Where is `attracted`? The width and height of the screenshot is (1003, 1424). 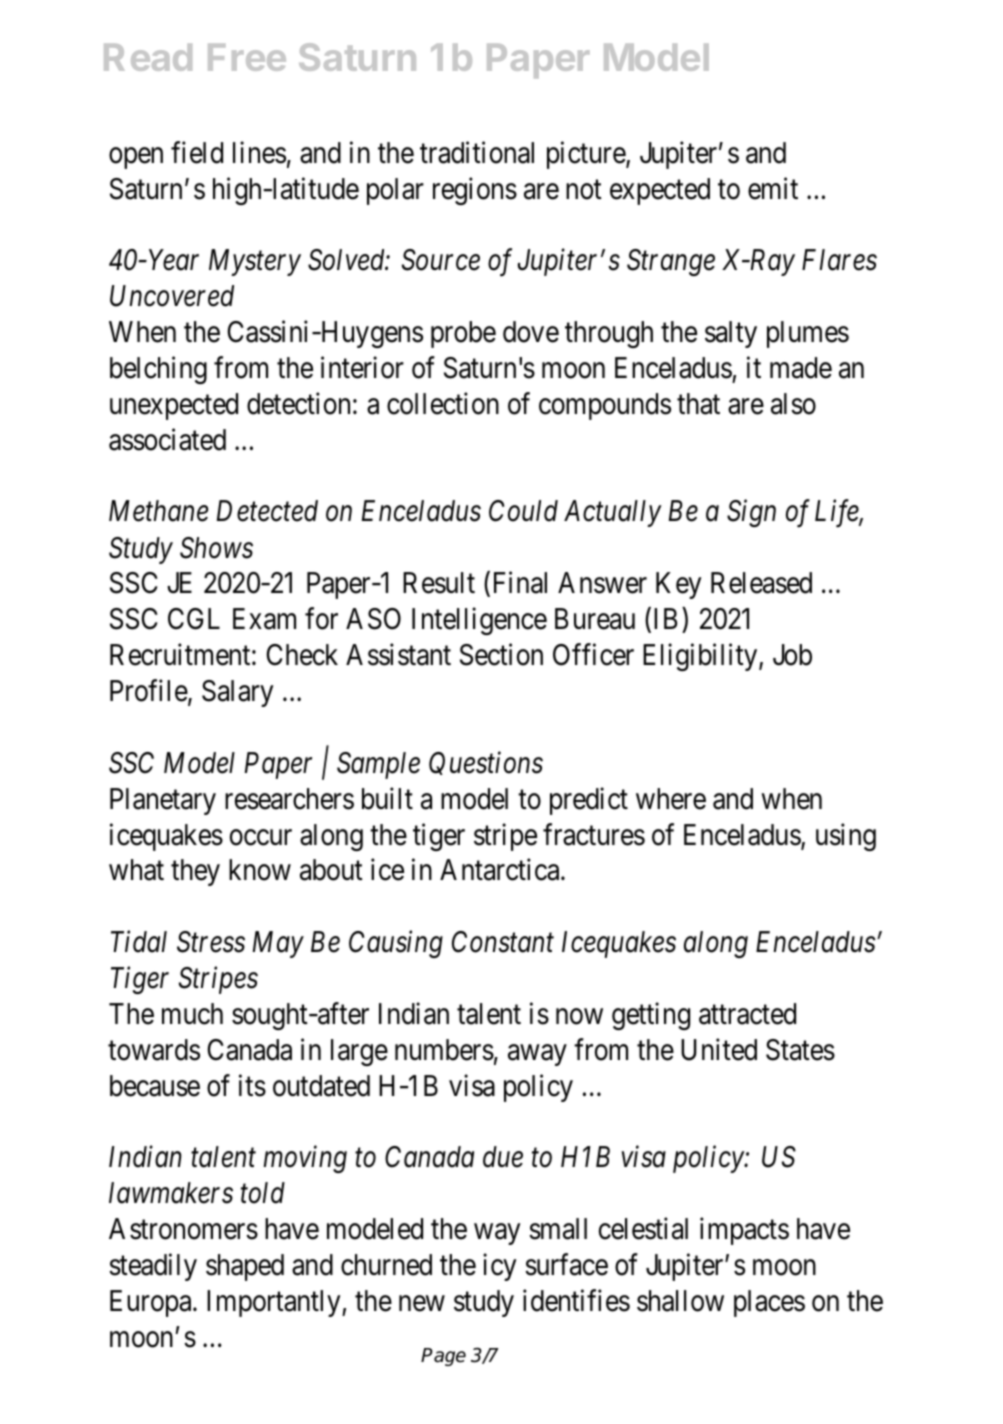
attracted is located at coordinates (747, 1014).
